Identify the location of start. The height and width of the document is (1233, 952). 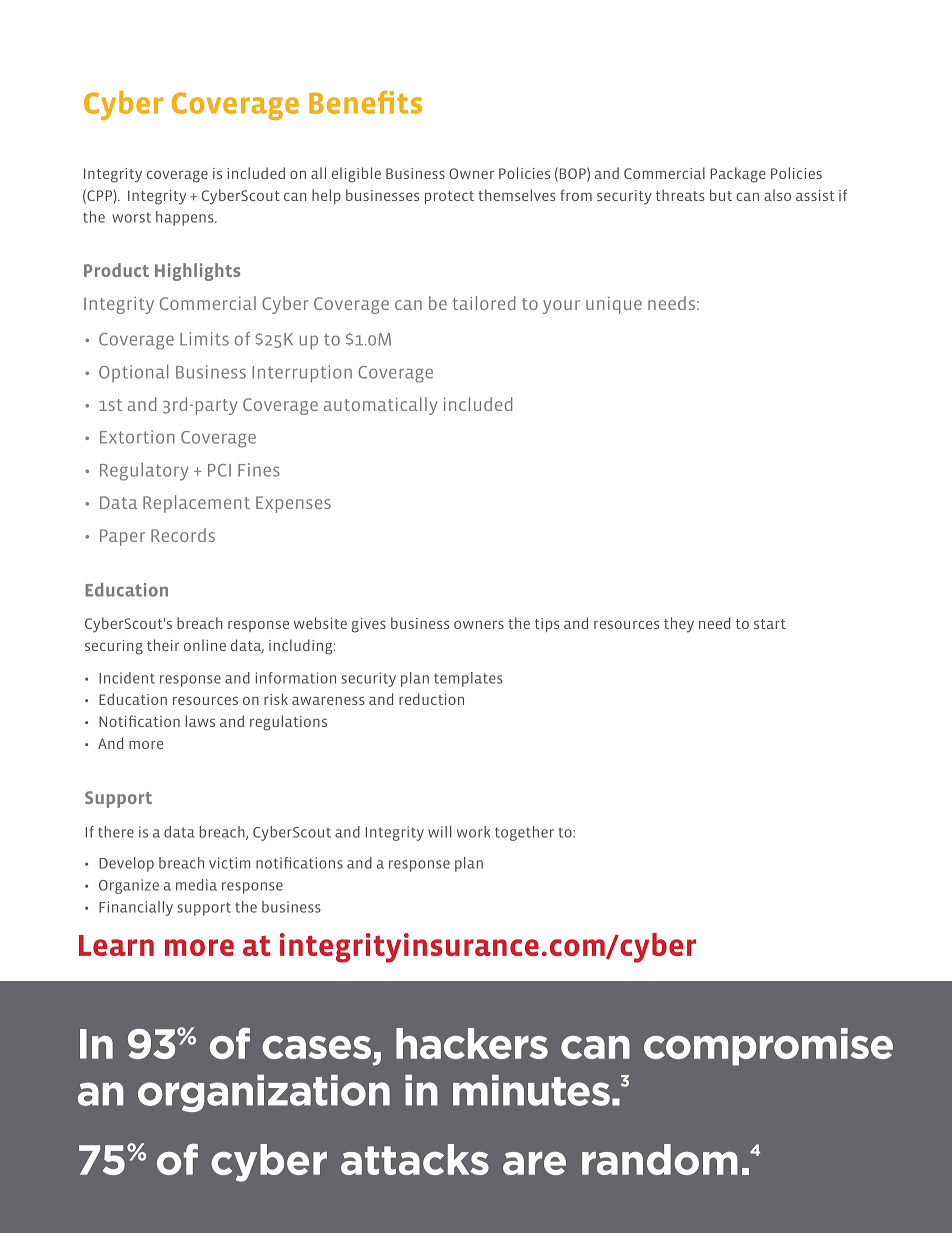
(770, 624).
